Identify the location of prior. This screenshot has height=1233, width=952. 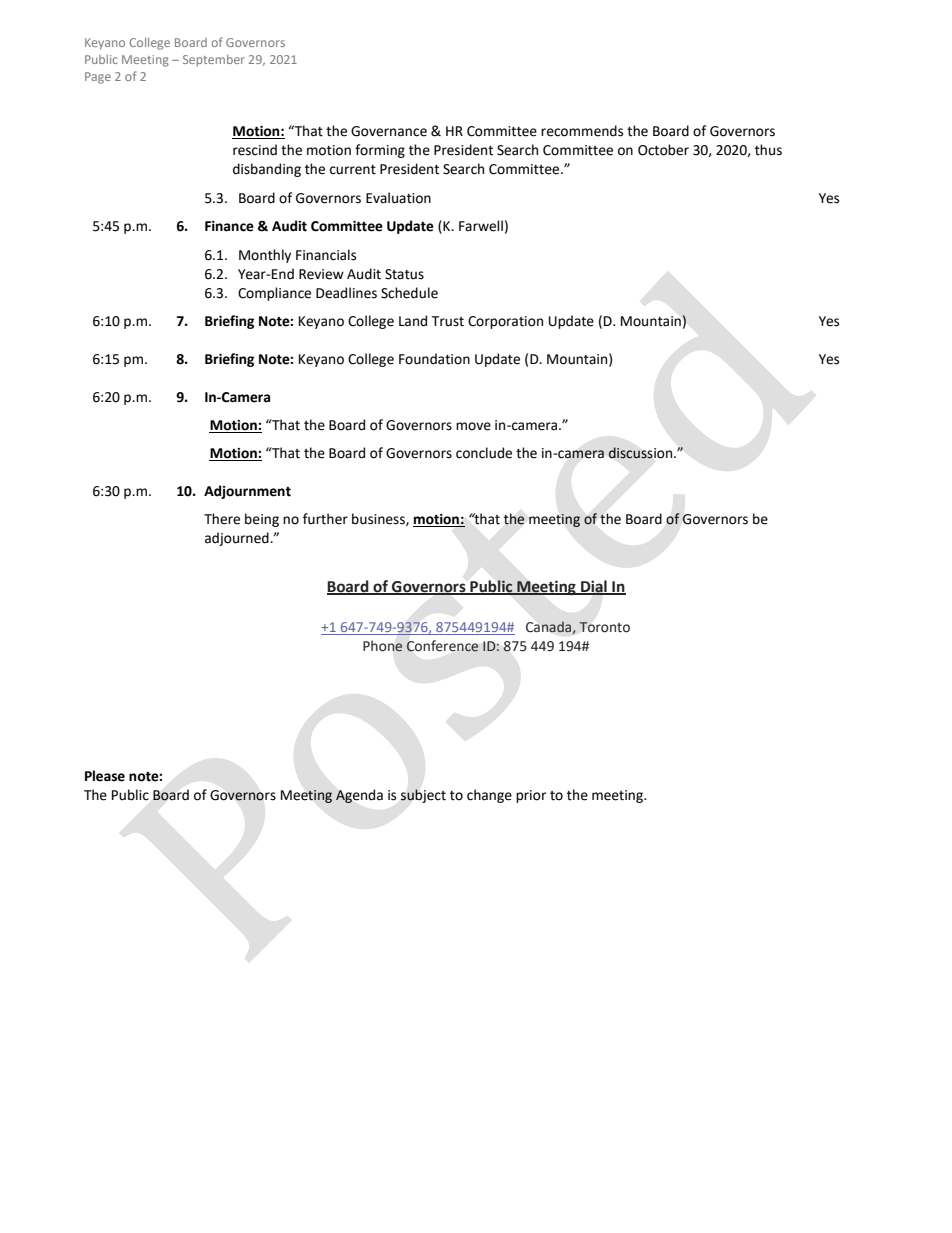
(531, 796).
